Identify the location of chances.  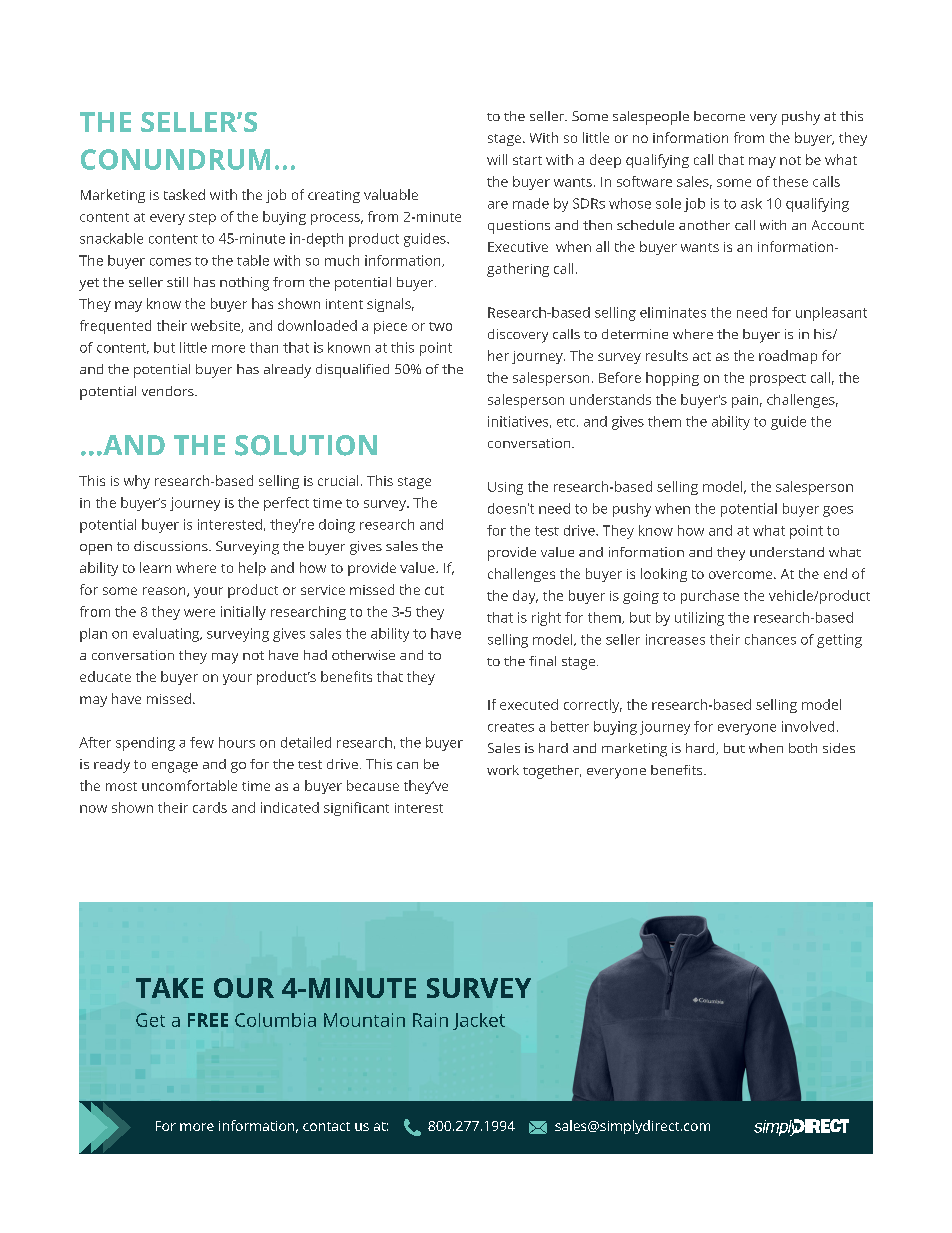
(770, 639).
